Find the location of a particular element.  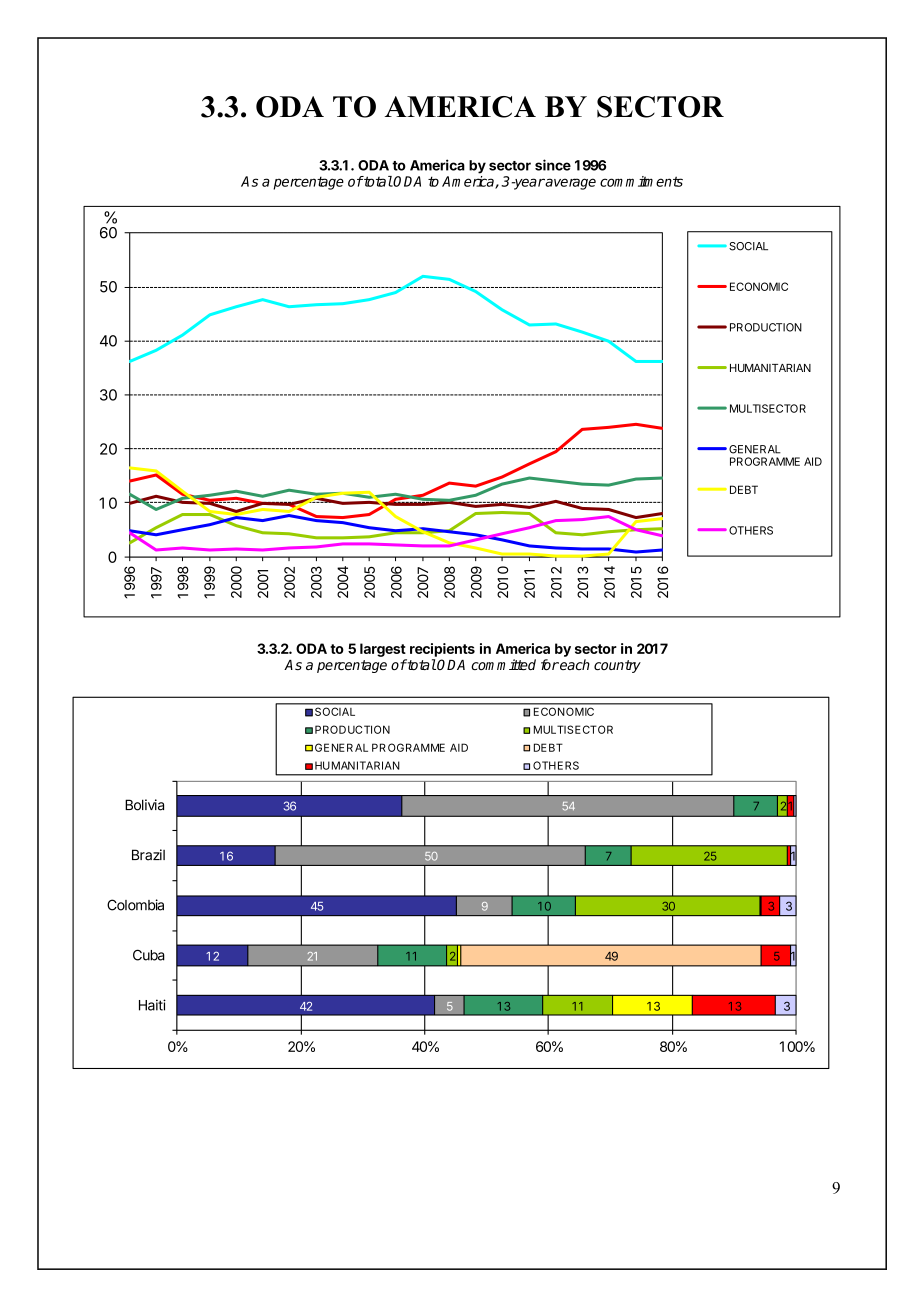

Brazil is located at coordinates (148, 855).
